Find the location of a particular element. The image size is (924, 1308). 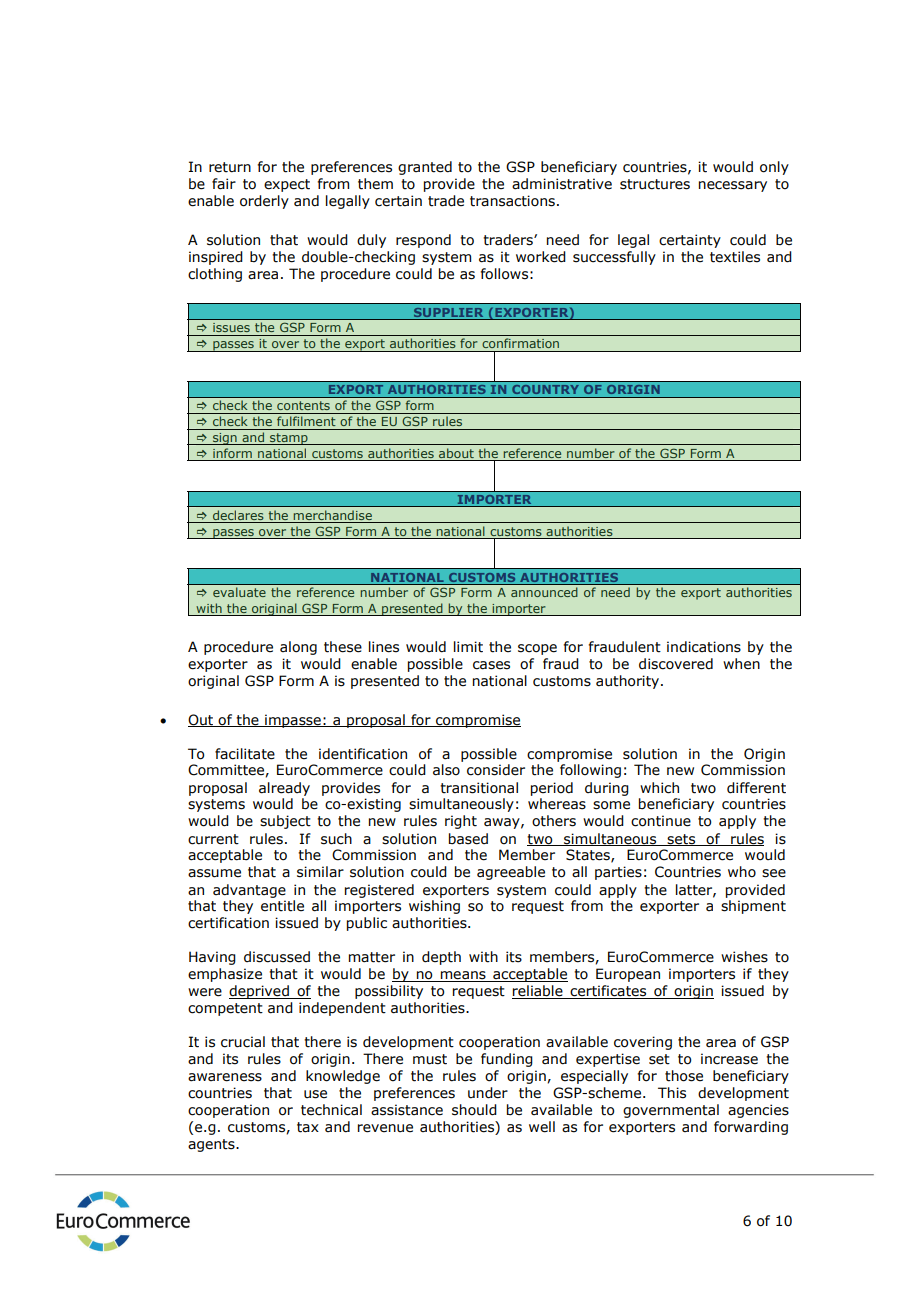

necessary is located at coordinates (733, 186).
